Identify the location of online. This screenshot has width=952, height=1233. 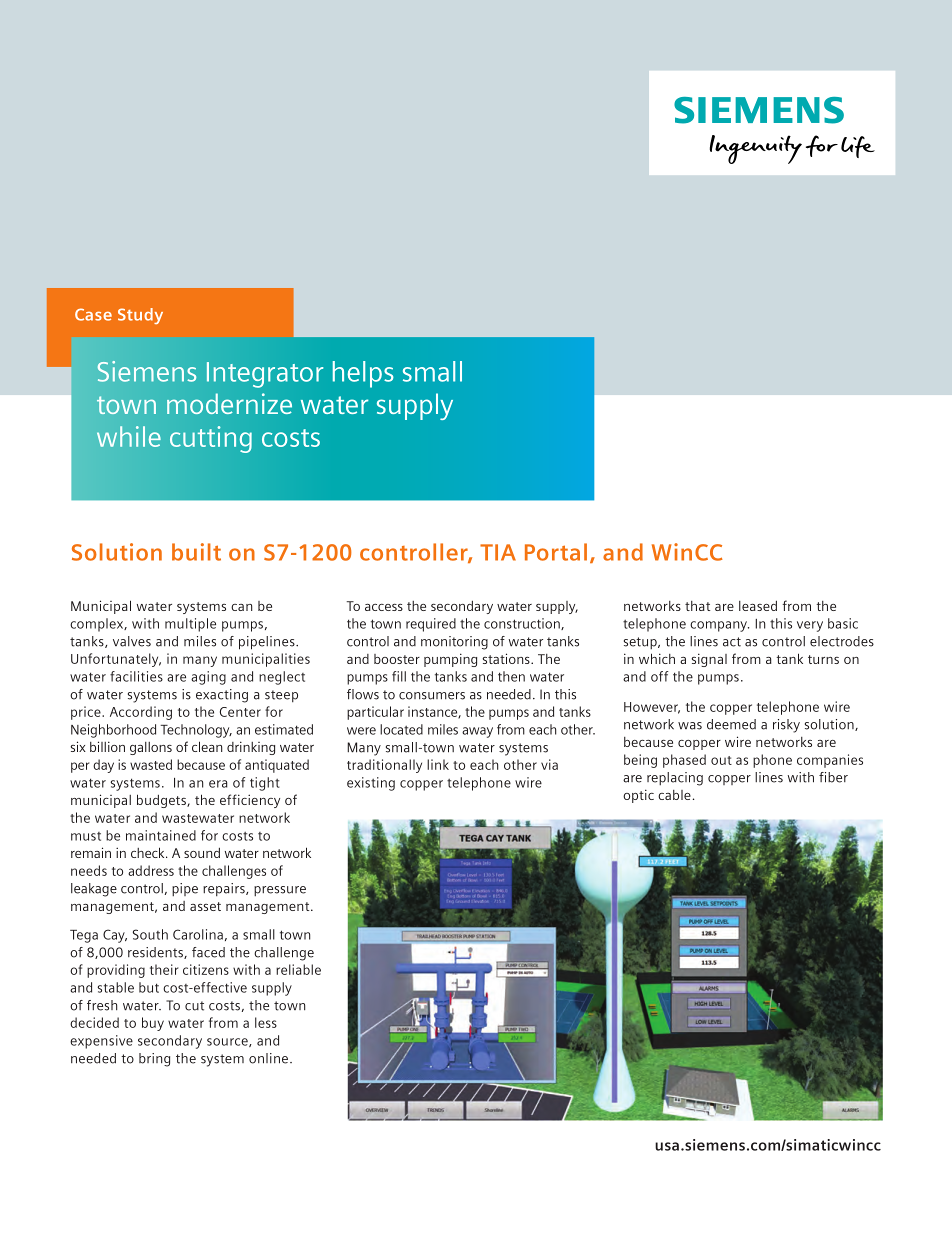
(268, 1058).
